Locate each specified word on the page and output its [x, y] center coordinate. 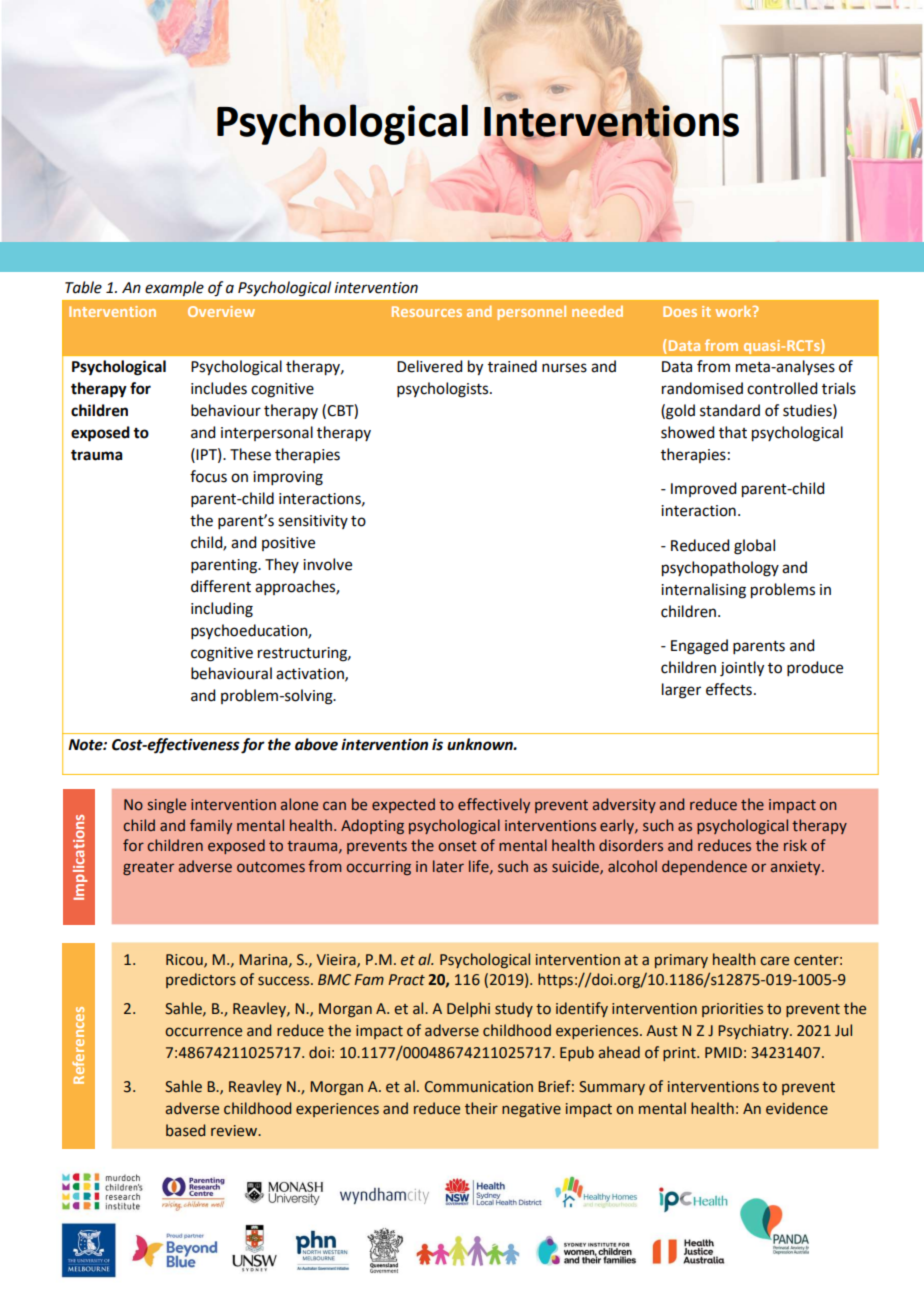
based [185, 1130]
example [174, 288]
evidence [797, 1108]
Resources [427, 311]
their [481, 1108]
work [734, 311]
